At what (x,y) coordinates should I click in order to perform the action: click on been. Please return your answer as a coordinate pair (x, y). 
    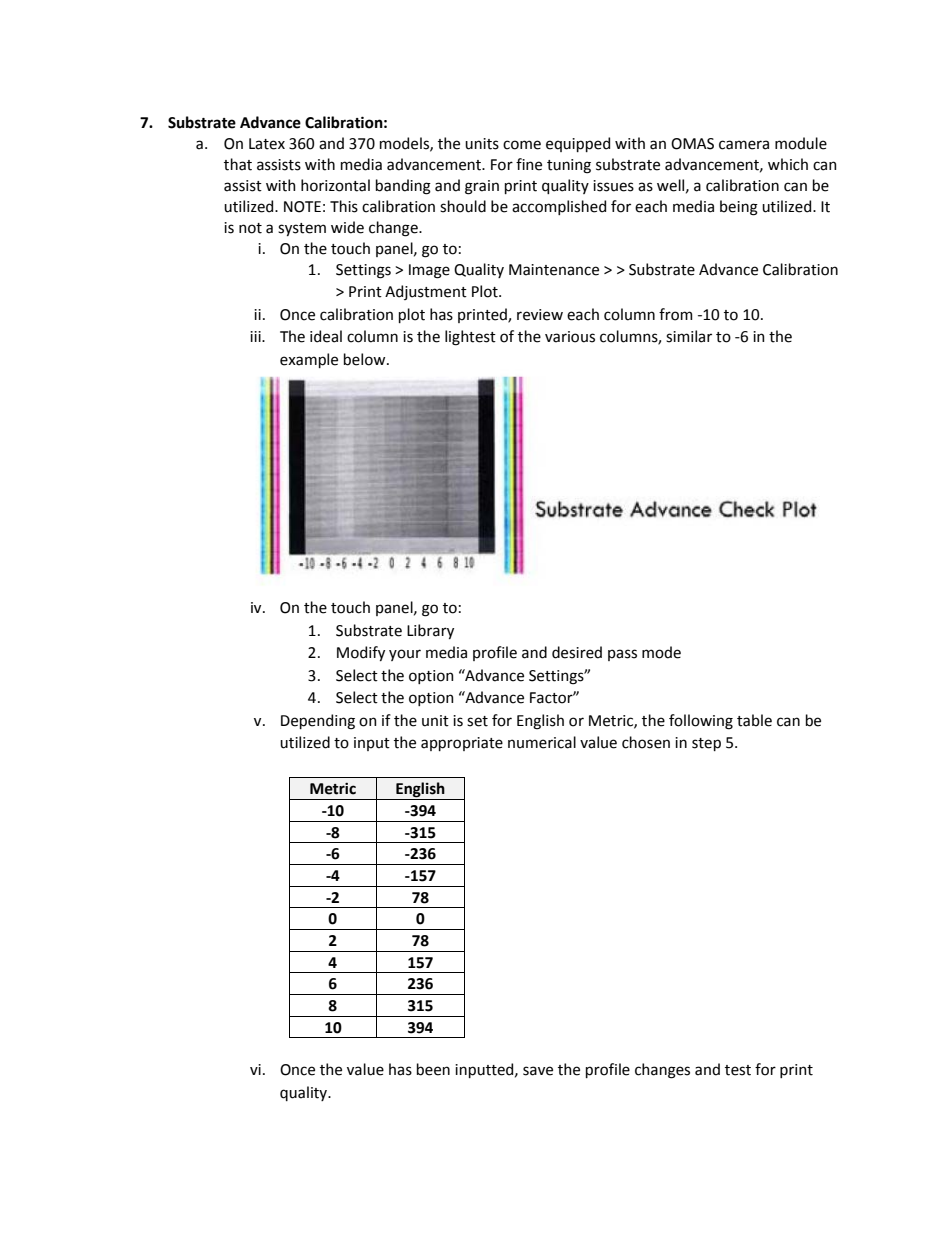
    Looking at the image, I should click on (433, 1069).
